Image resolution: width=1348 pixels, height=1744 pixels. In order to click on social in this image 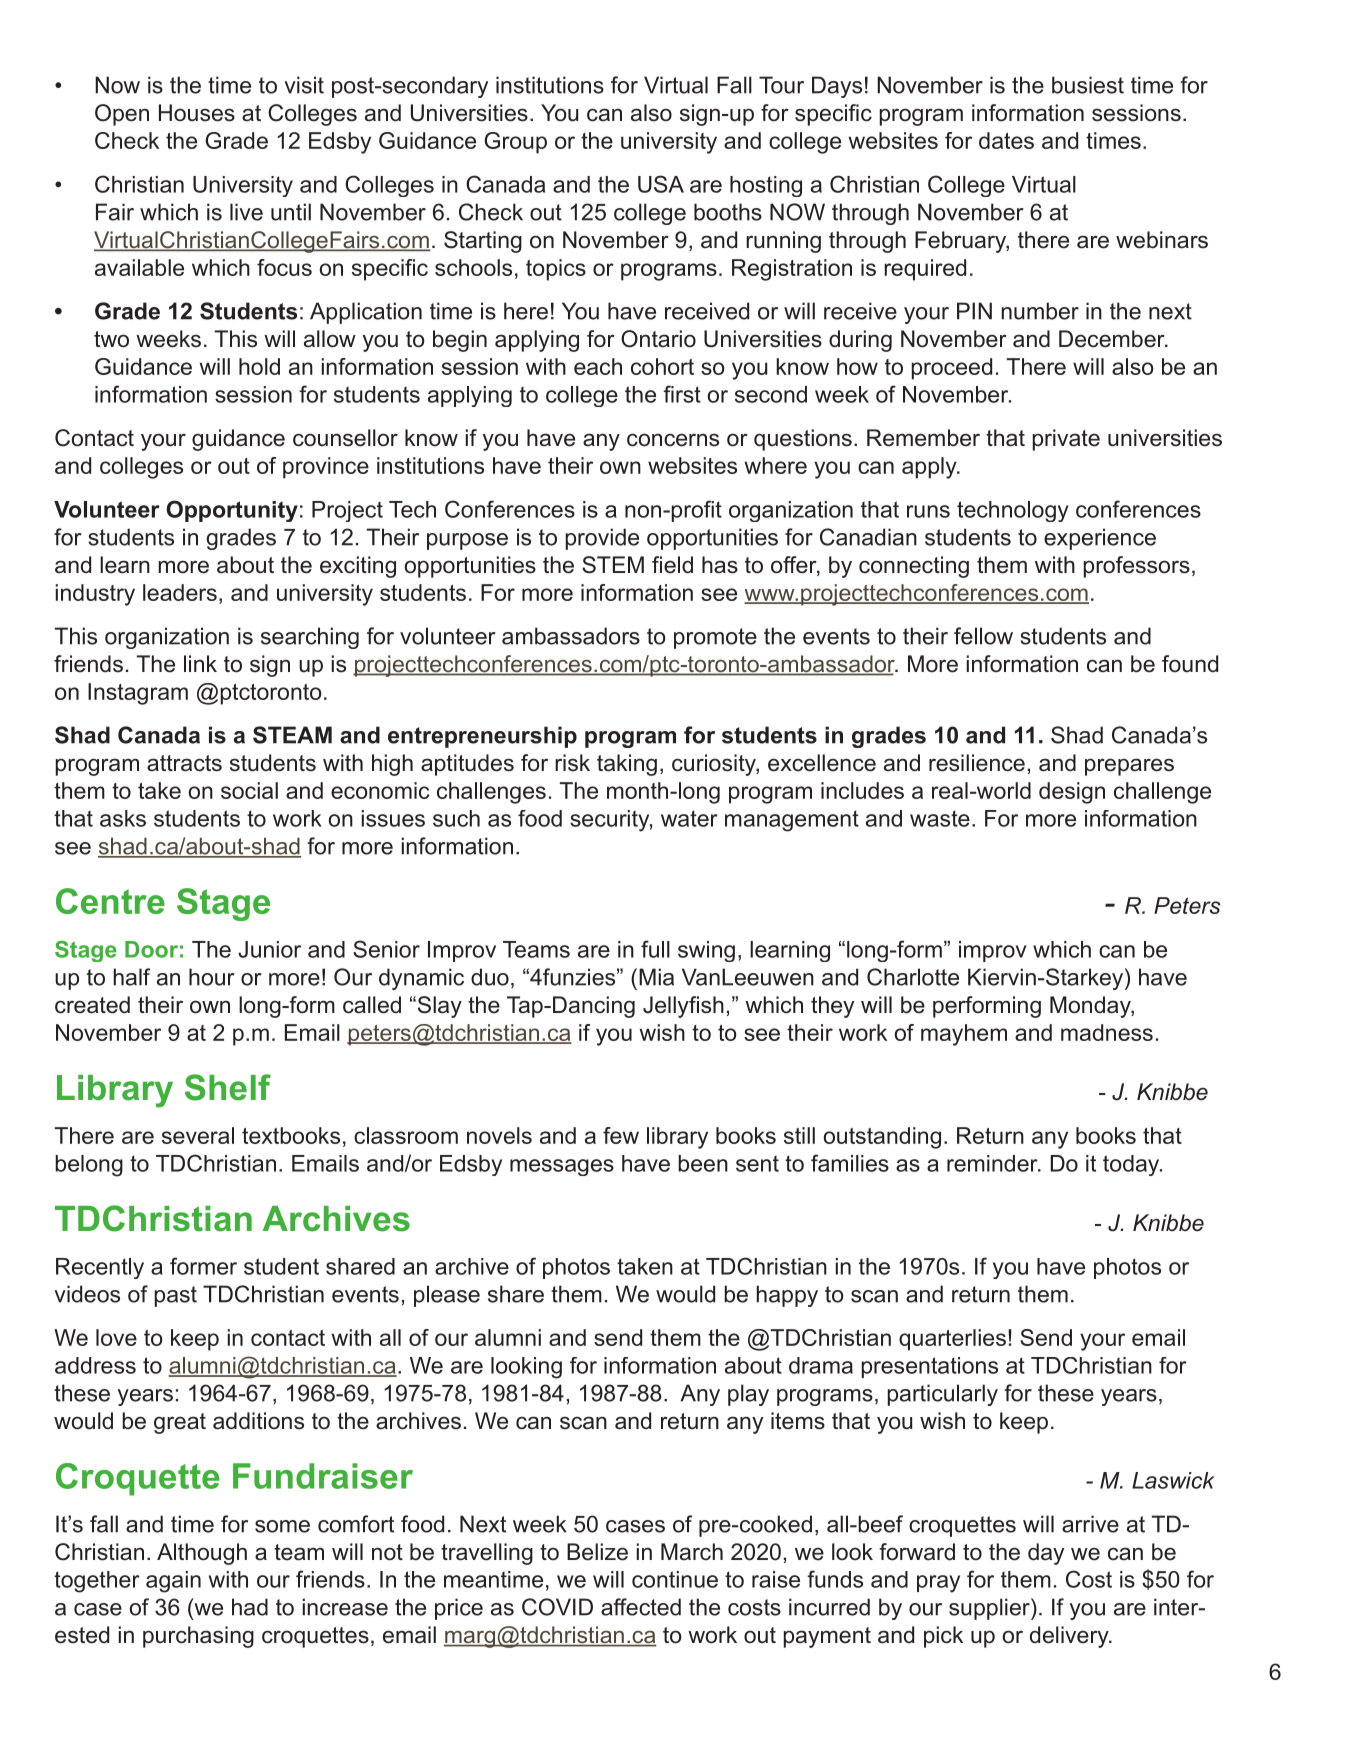, I will do `click(249, 790)`.
